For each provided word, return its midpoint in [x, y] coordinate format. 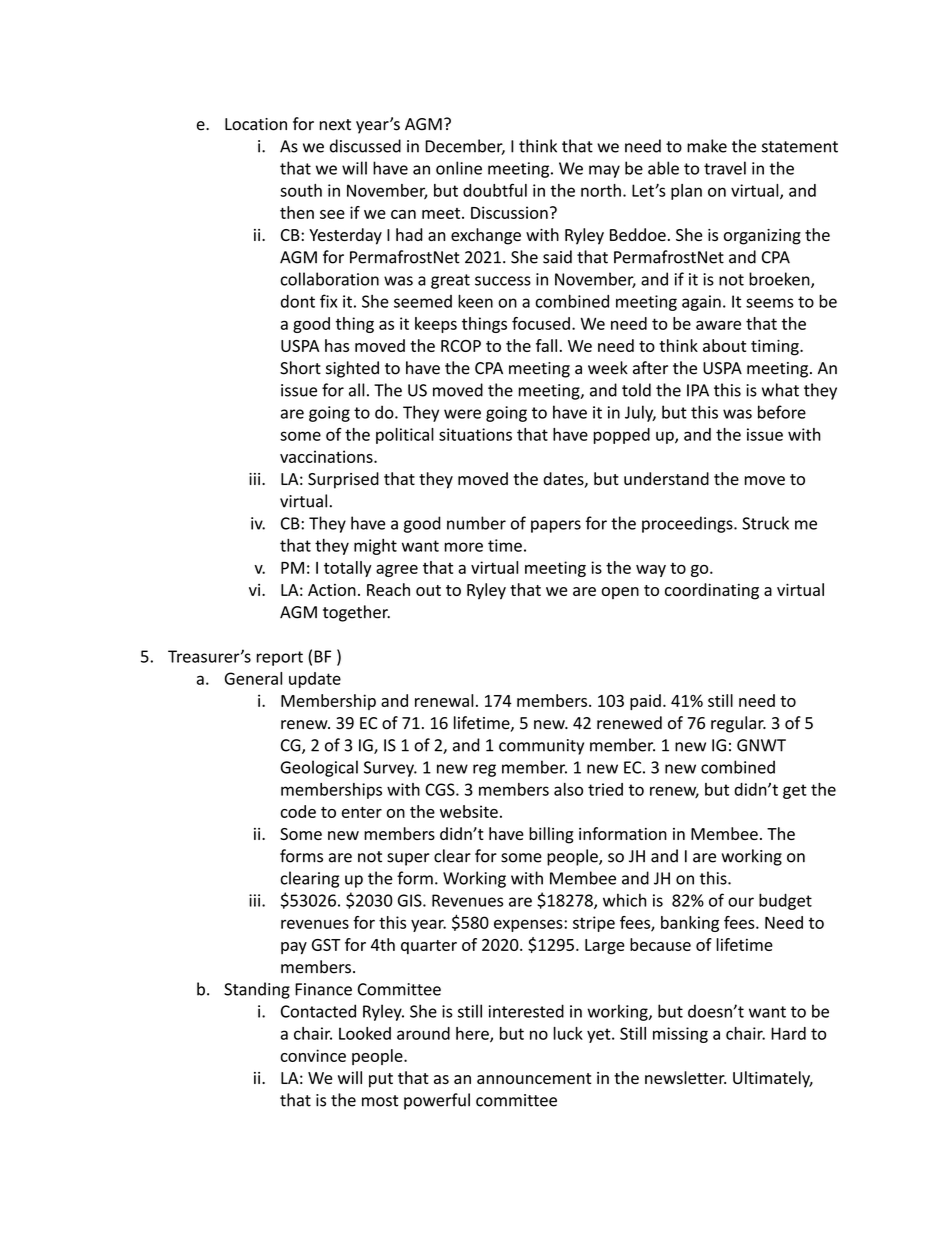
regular [738, 724]
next [335, 125]
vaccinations [327, 456]
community [541, 747]
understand [666, 479]
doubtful [495, 190]
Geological [319, 768]
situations [475, 434]
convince [313, 1055]
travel [725, 168]
